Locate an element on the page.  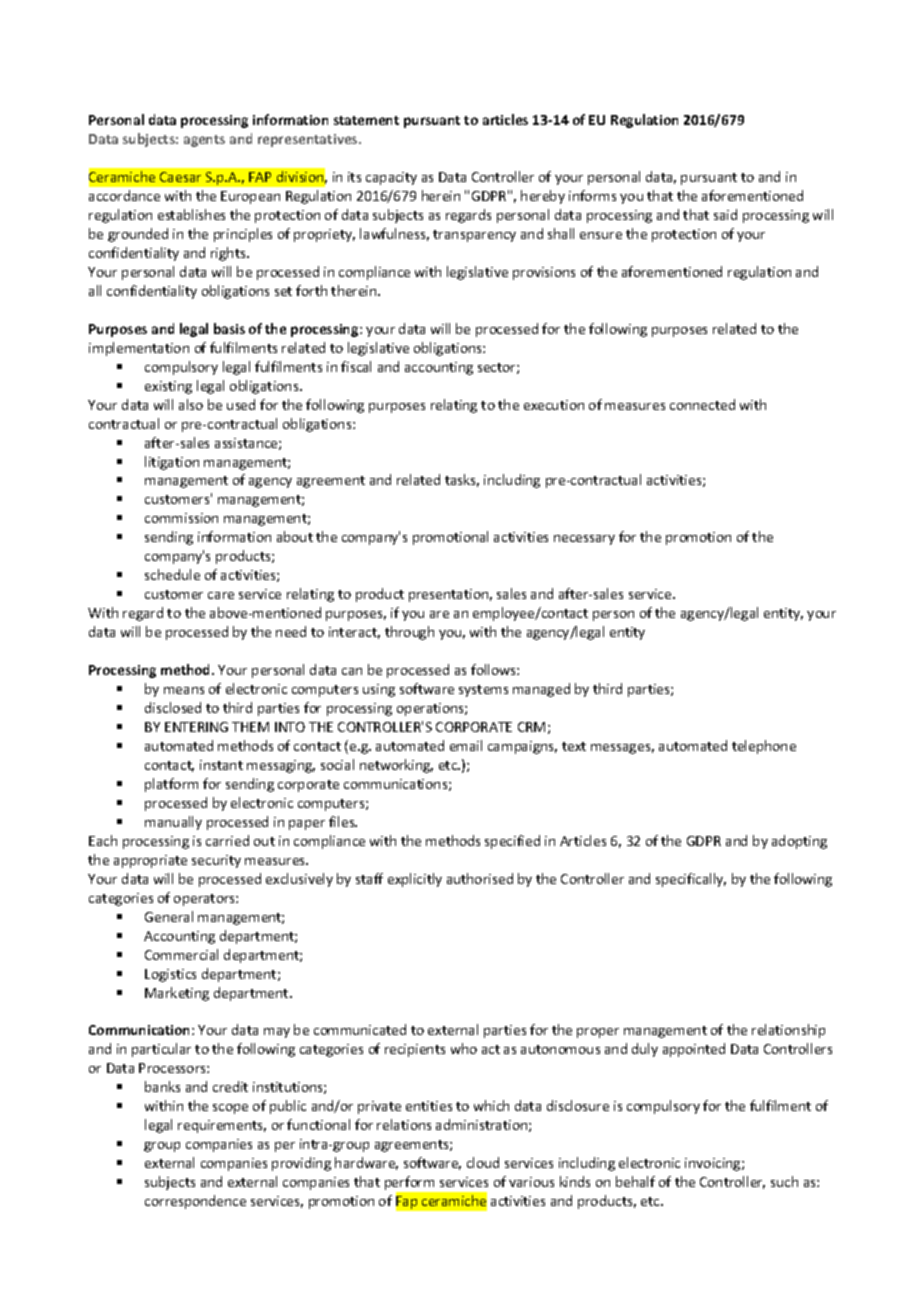
telephone is located at coordinates (764, 747).
